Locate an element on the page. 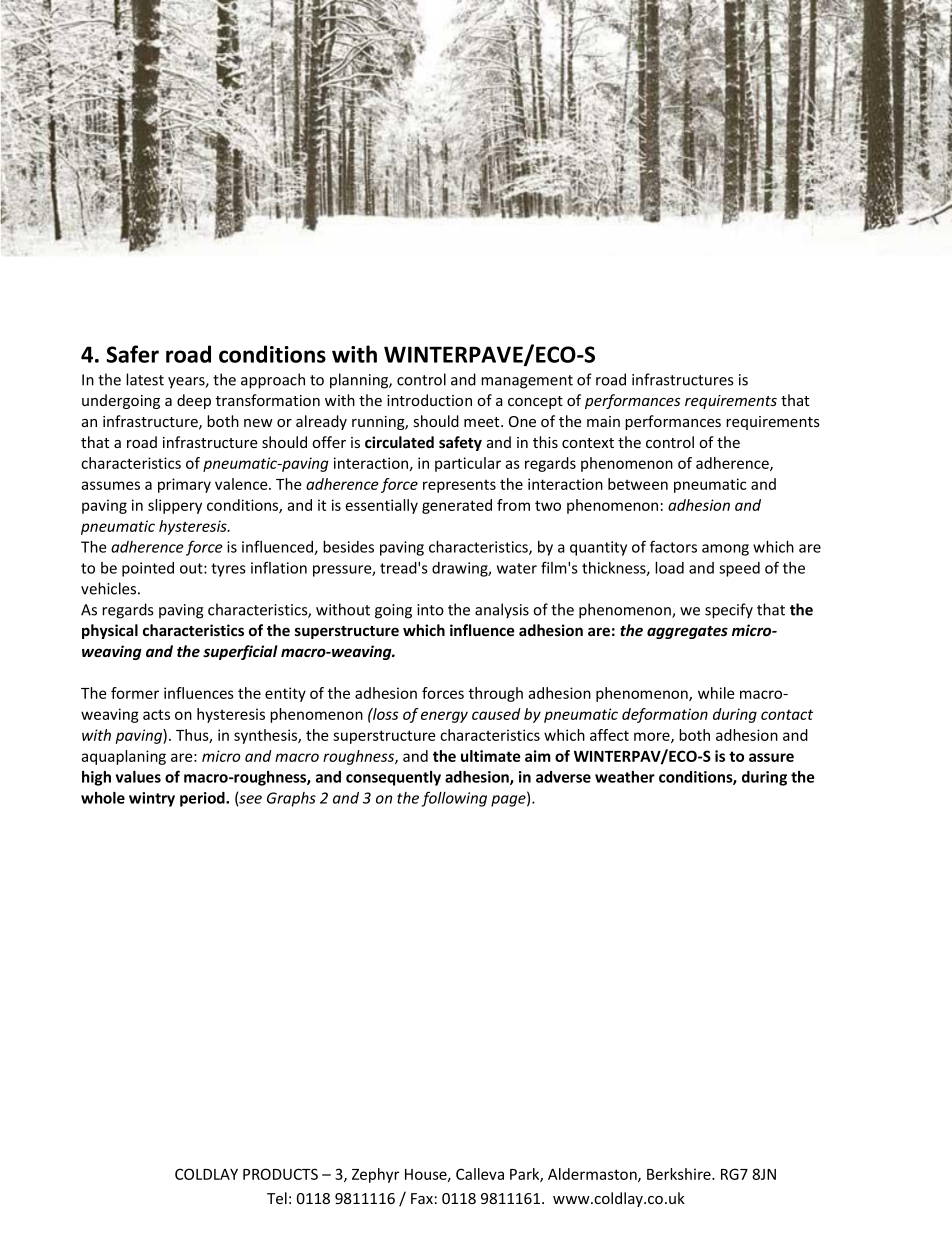  latest is located at coordinates (145, 379).
